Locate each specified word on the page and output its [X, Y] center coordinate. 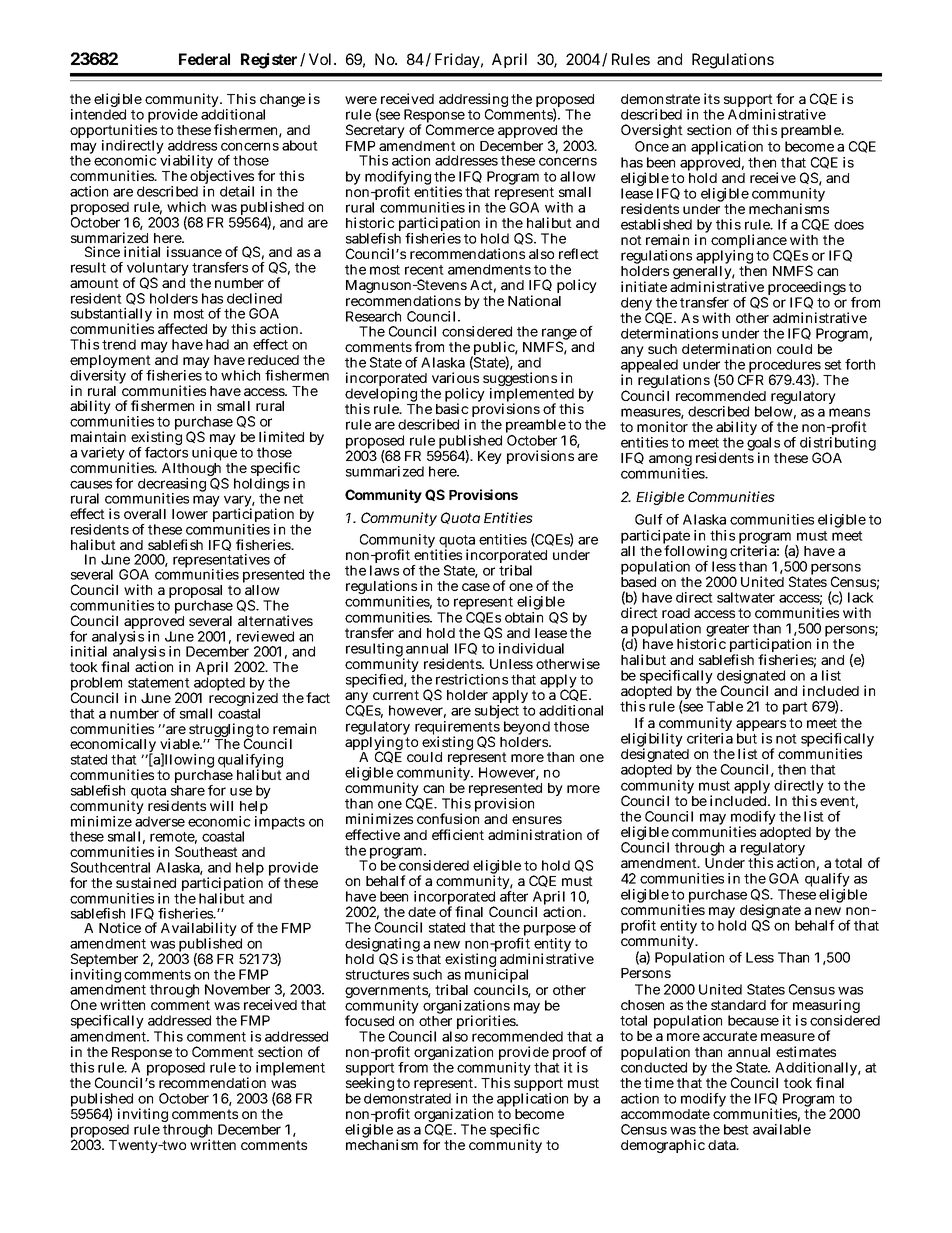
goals [764, 445]
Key [490, 457]
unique [214, 455]
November [237, 989]
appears [761, 727]
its [712, 98]
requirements [457, 729]
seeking [370, 1084]
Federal [204, 59]
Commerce [460, 129]
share [188, 790]
